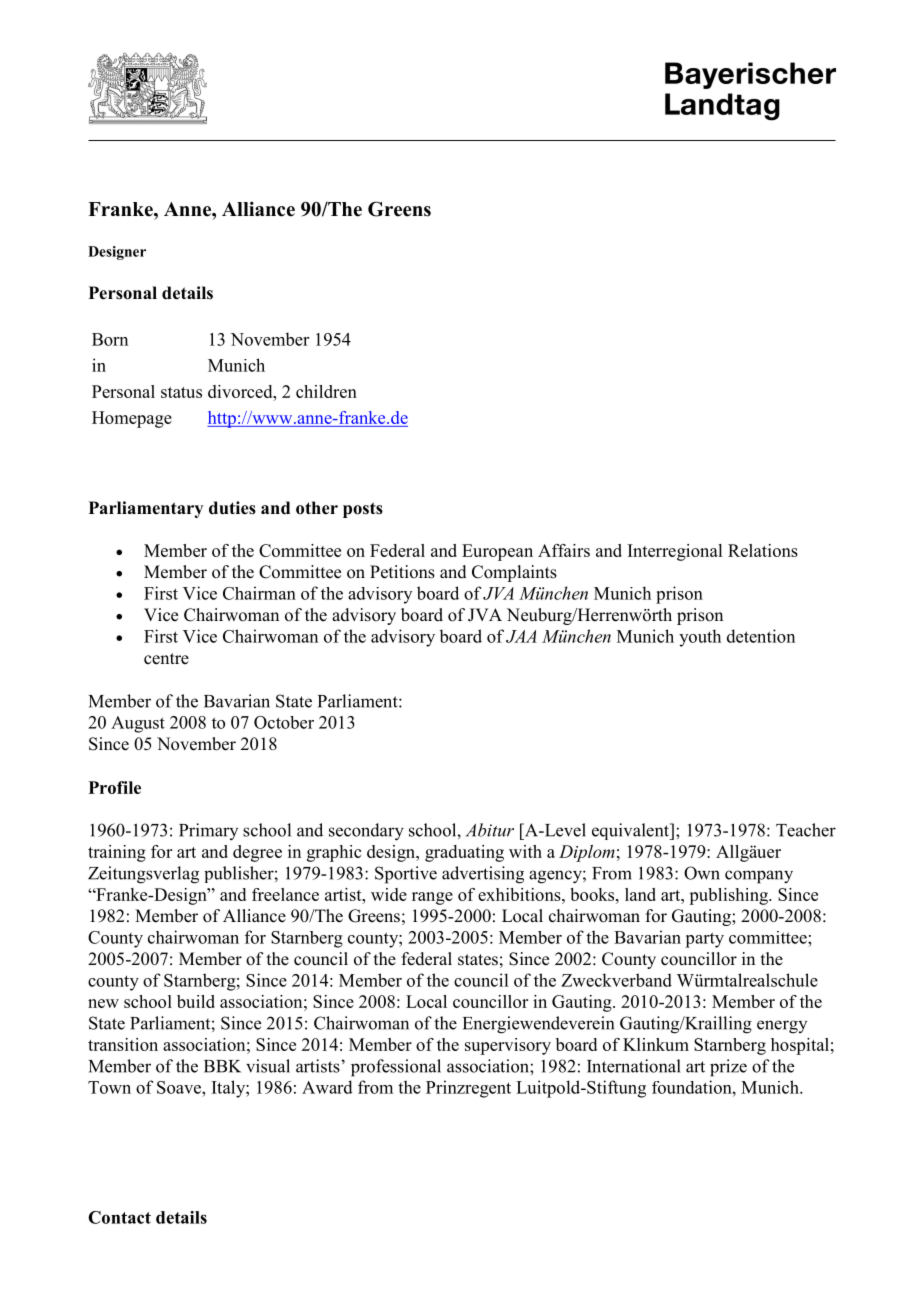 This document has height=1308, width=924. I want to click on professional, so click(396, 1068).
